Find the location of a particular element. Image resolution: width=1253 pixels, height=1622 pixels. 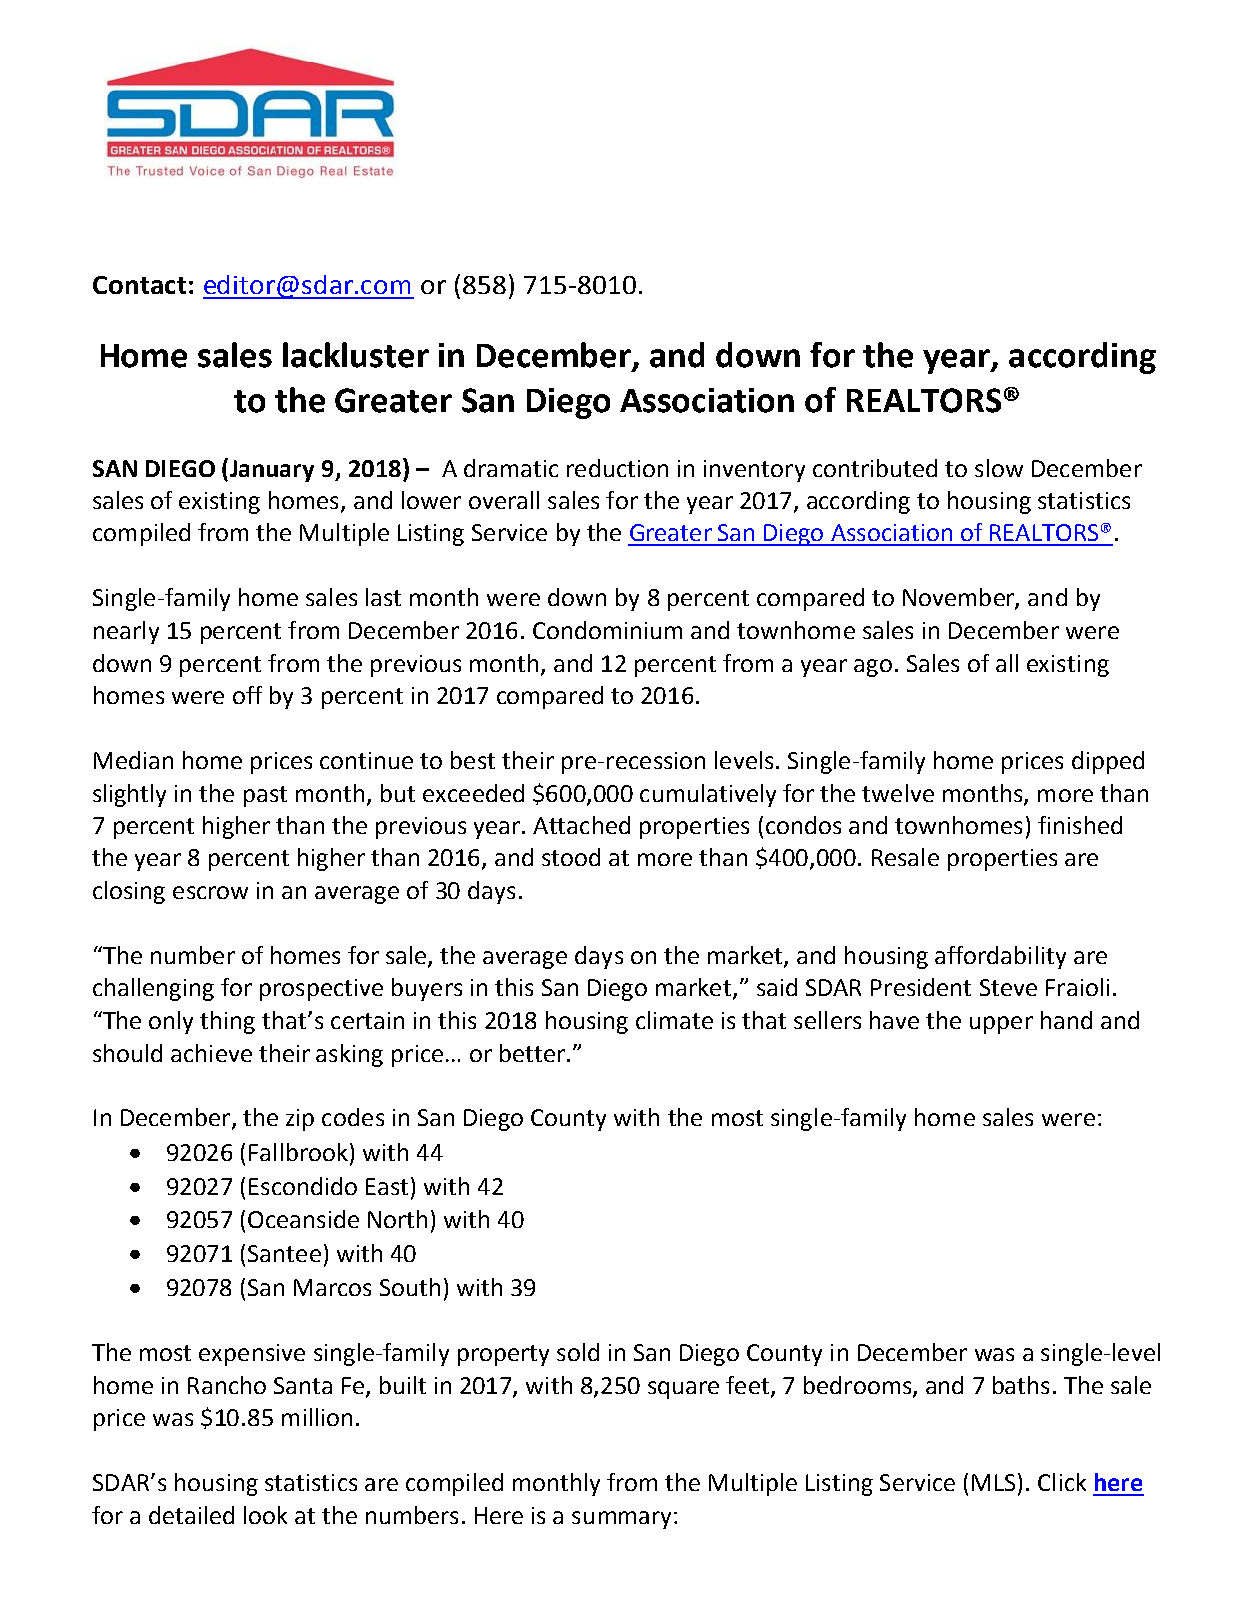

Condominium is located at coordinates (607, 630).
